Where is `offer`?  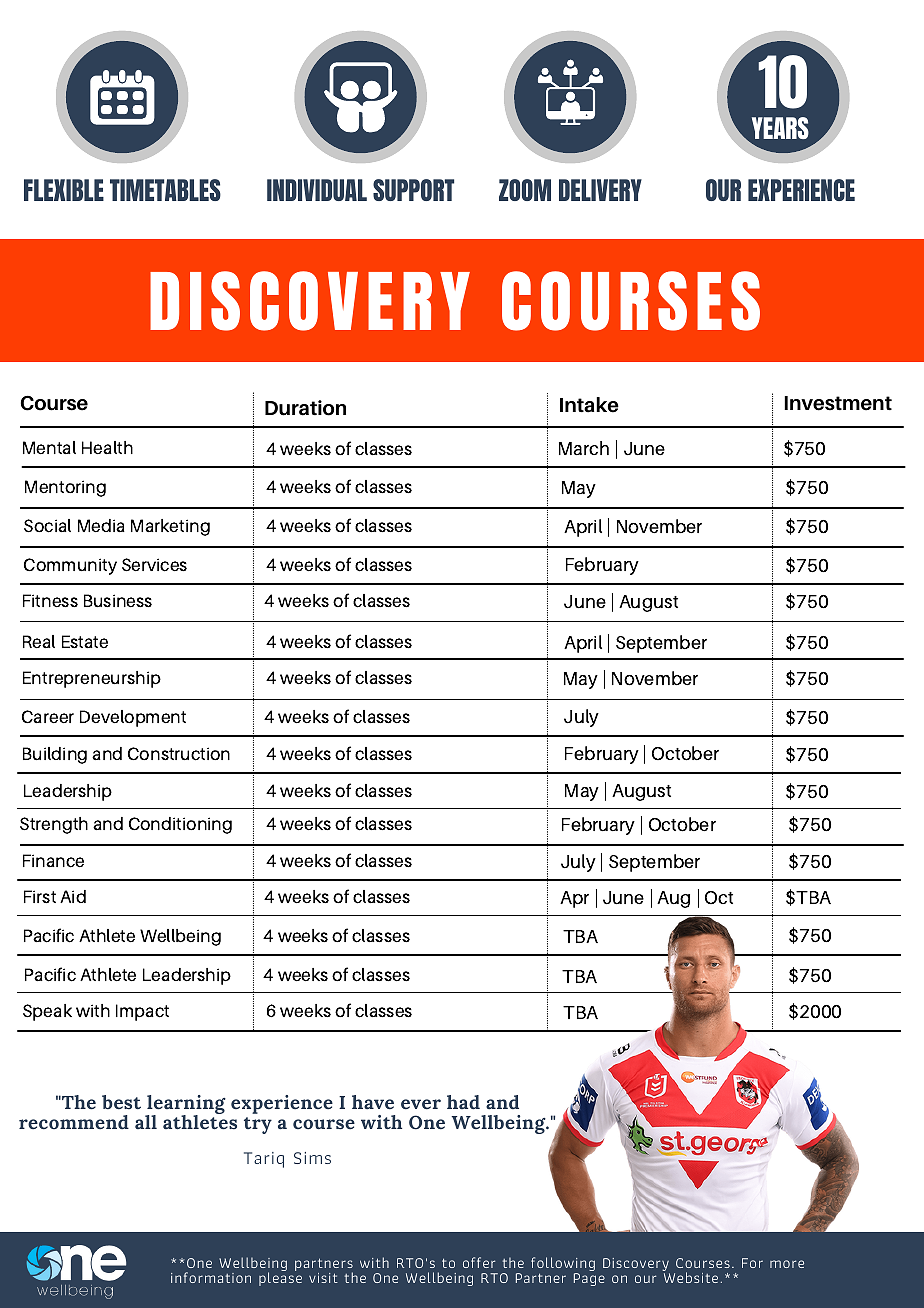
offer is located at coordinates (479, 1262).
